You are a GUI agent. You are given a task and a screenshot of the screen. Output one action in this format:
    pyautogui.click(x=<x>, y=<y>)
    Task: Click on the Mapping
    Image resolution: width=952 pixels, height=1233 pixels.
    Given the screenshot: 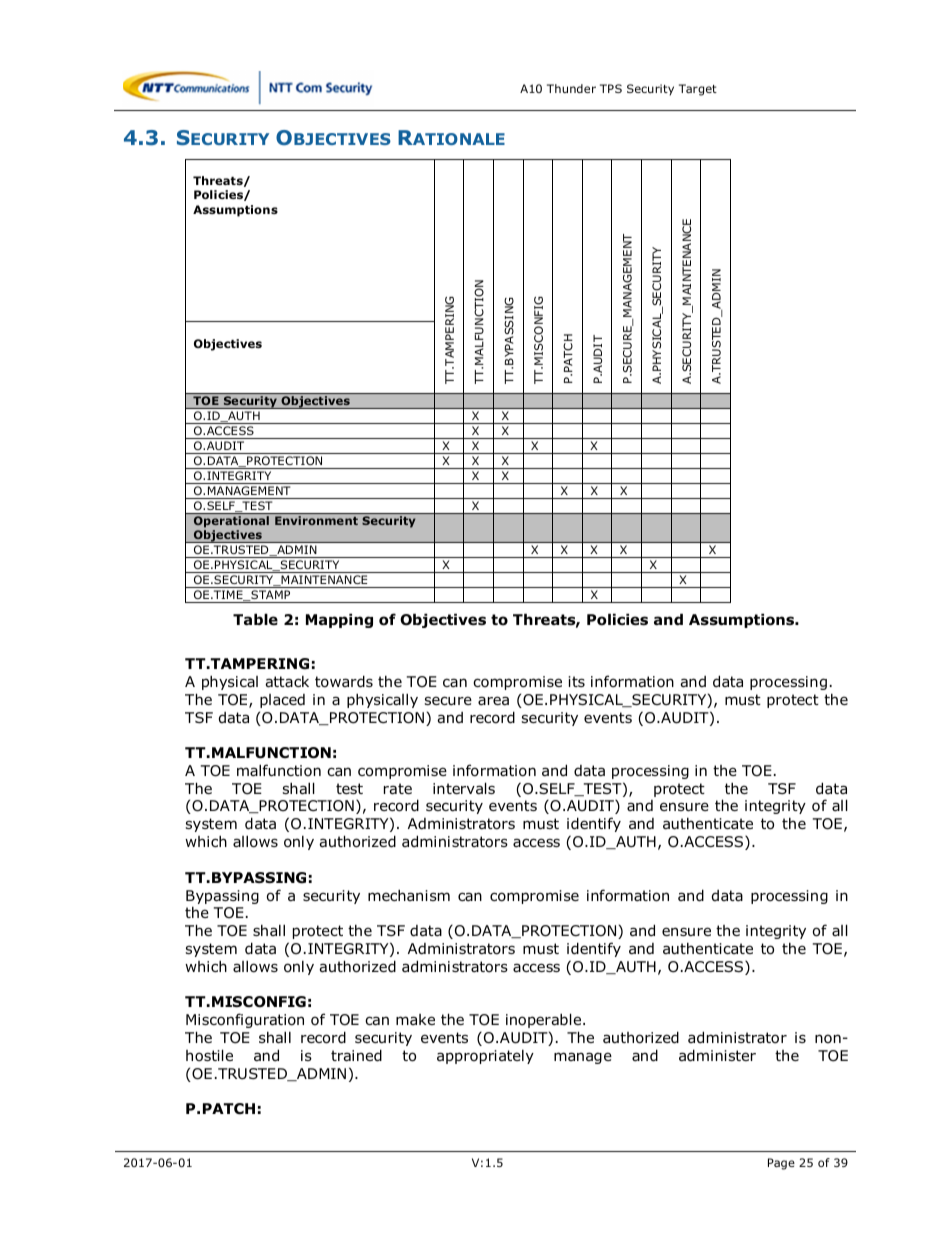 What is the action you would take?
    pyautogui.click(x=339, y=620)
